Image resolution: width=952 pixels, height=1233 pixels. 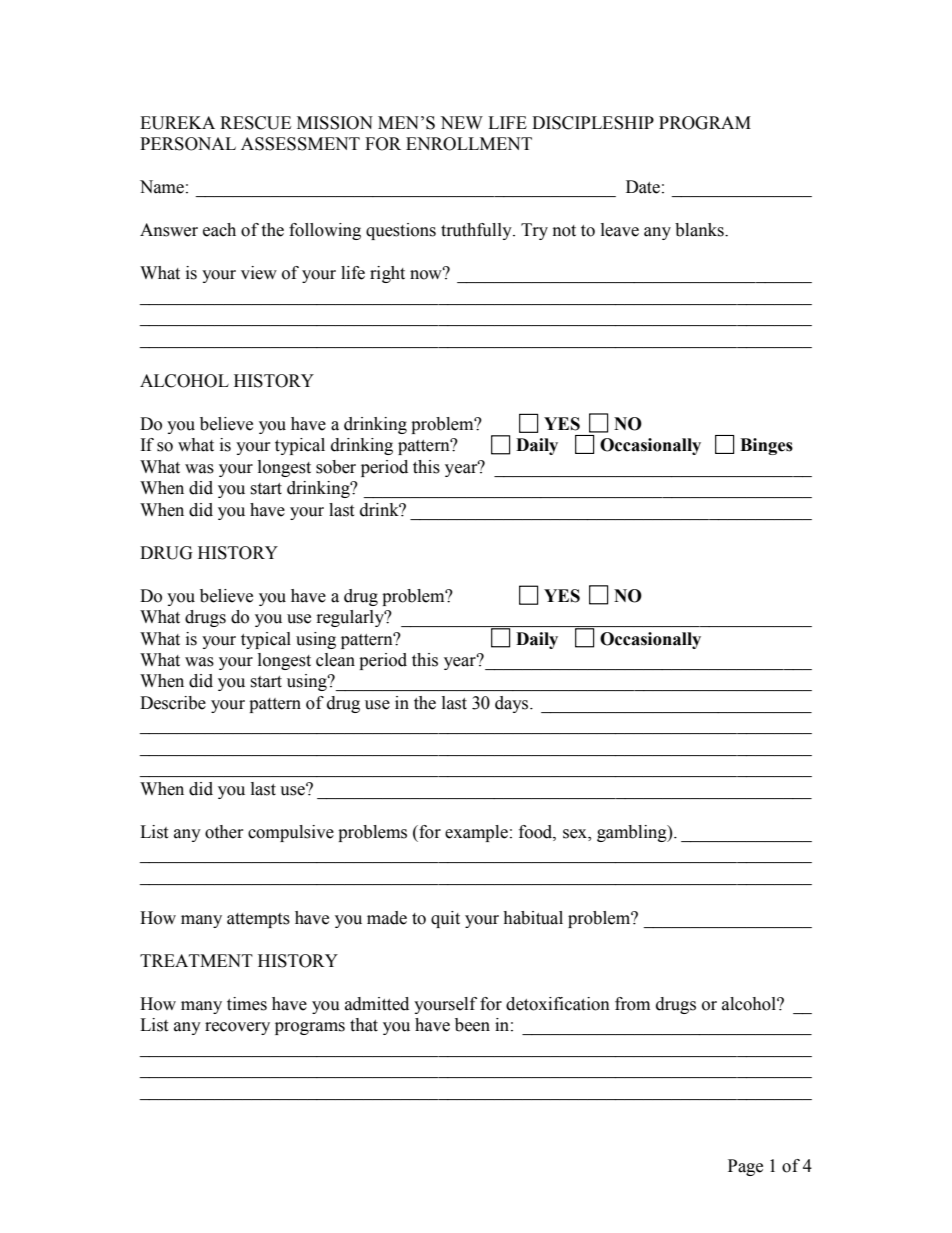 I want to click on ENROLLMENT, so click(x=469, y=144).
